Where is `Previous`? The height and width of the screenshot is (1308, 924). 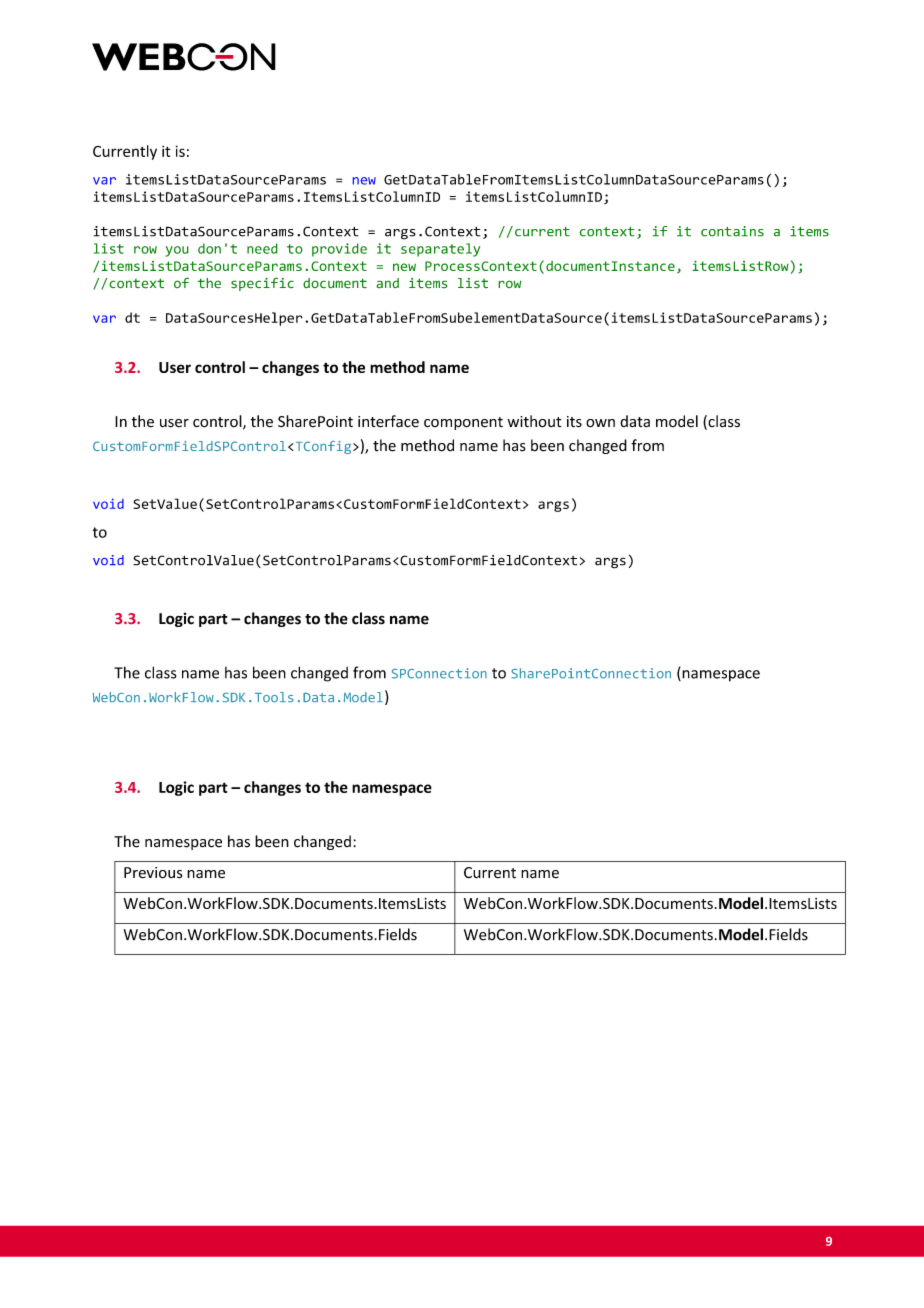 Previous is located at coordinates (153, 873).
